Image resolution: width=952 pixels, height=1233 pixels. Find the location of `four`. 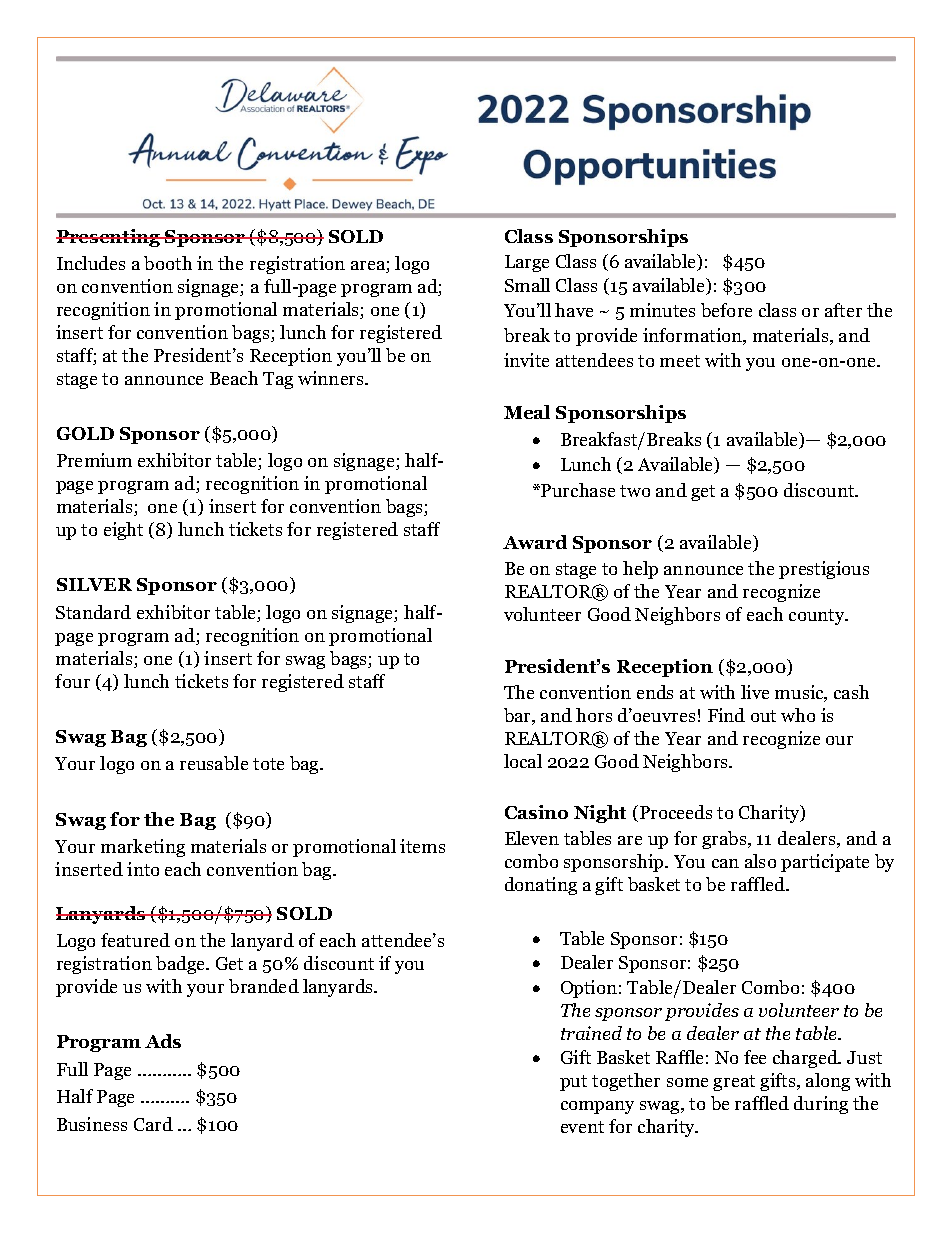

four is located at coordinates (72, 681).
